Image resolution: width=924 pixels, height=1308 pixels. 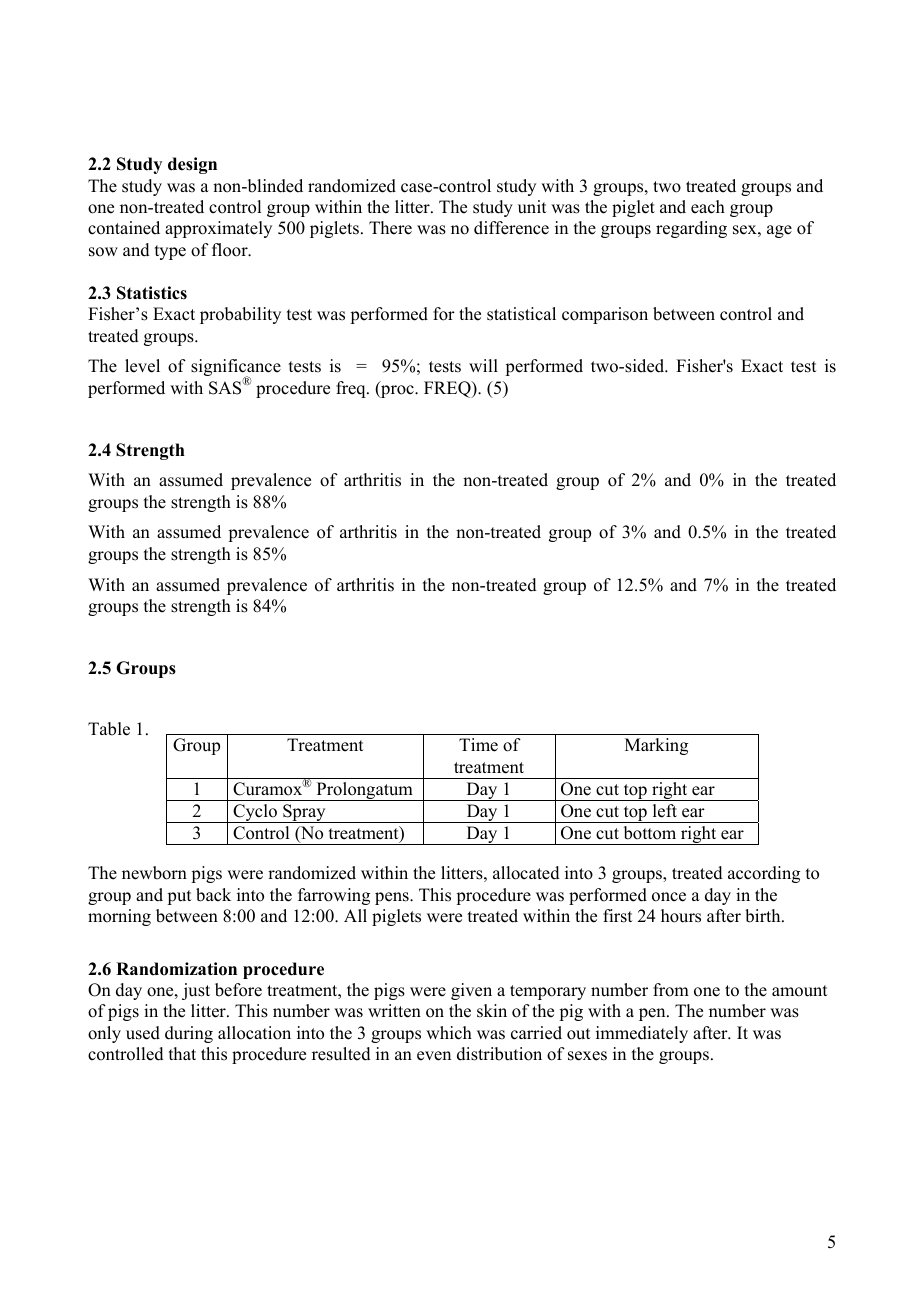 I want to click on difference, so click(x=511, y=228).
